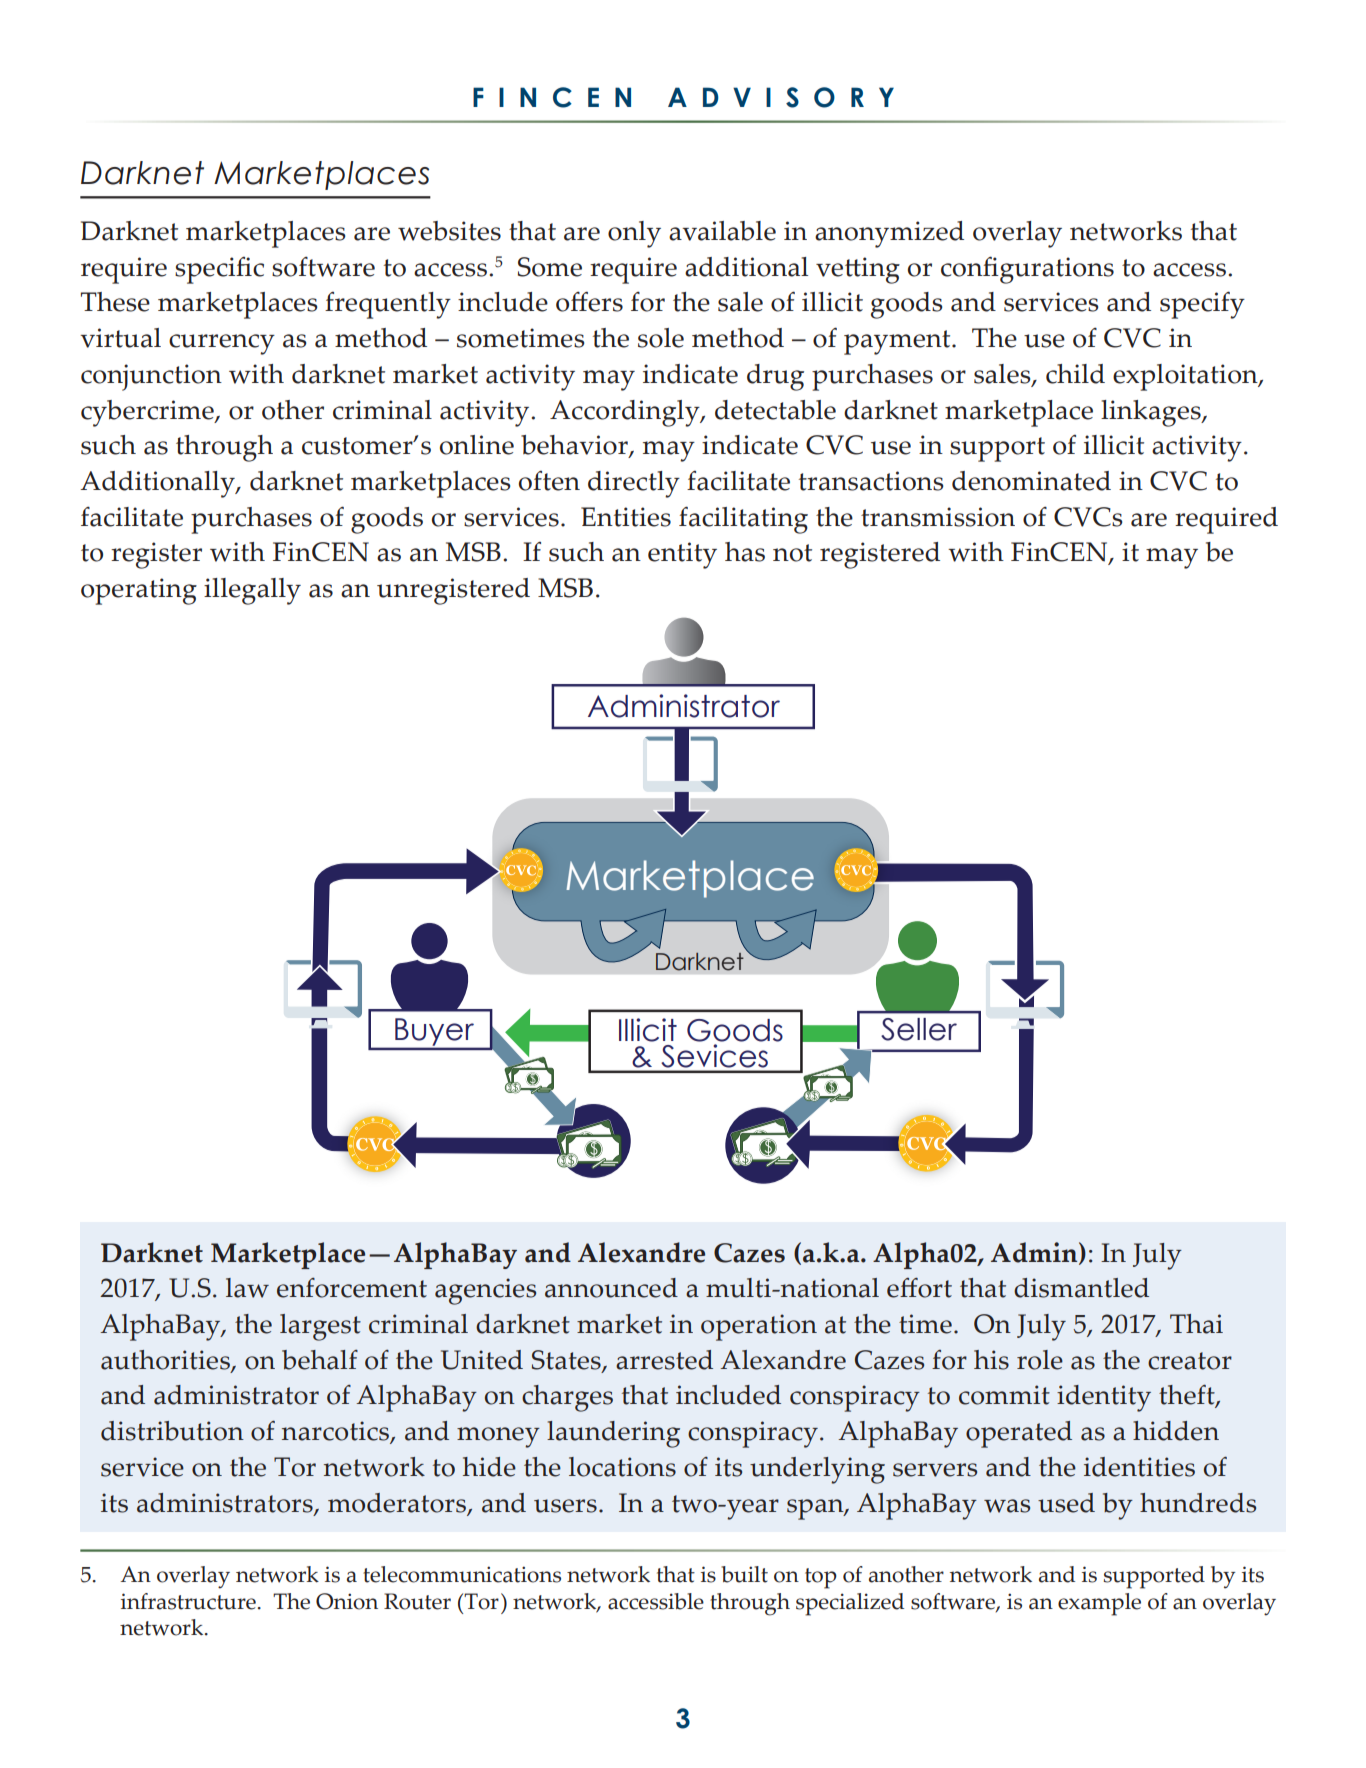  Describe the element at coordinates (434, 1033) in the screenshot. I see `Buyer` at that location.
